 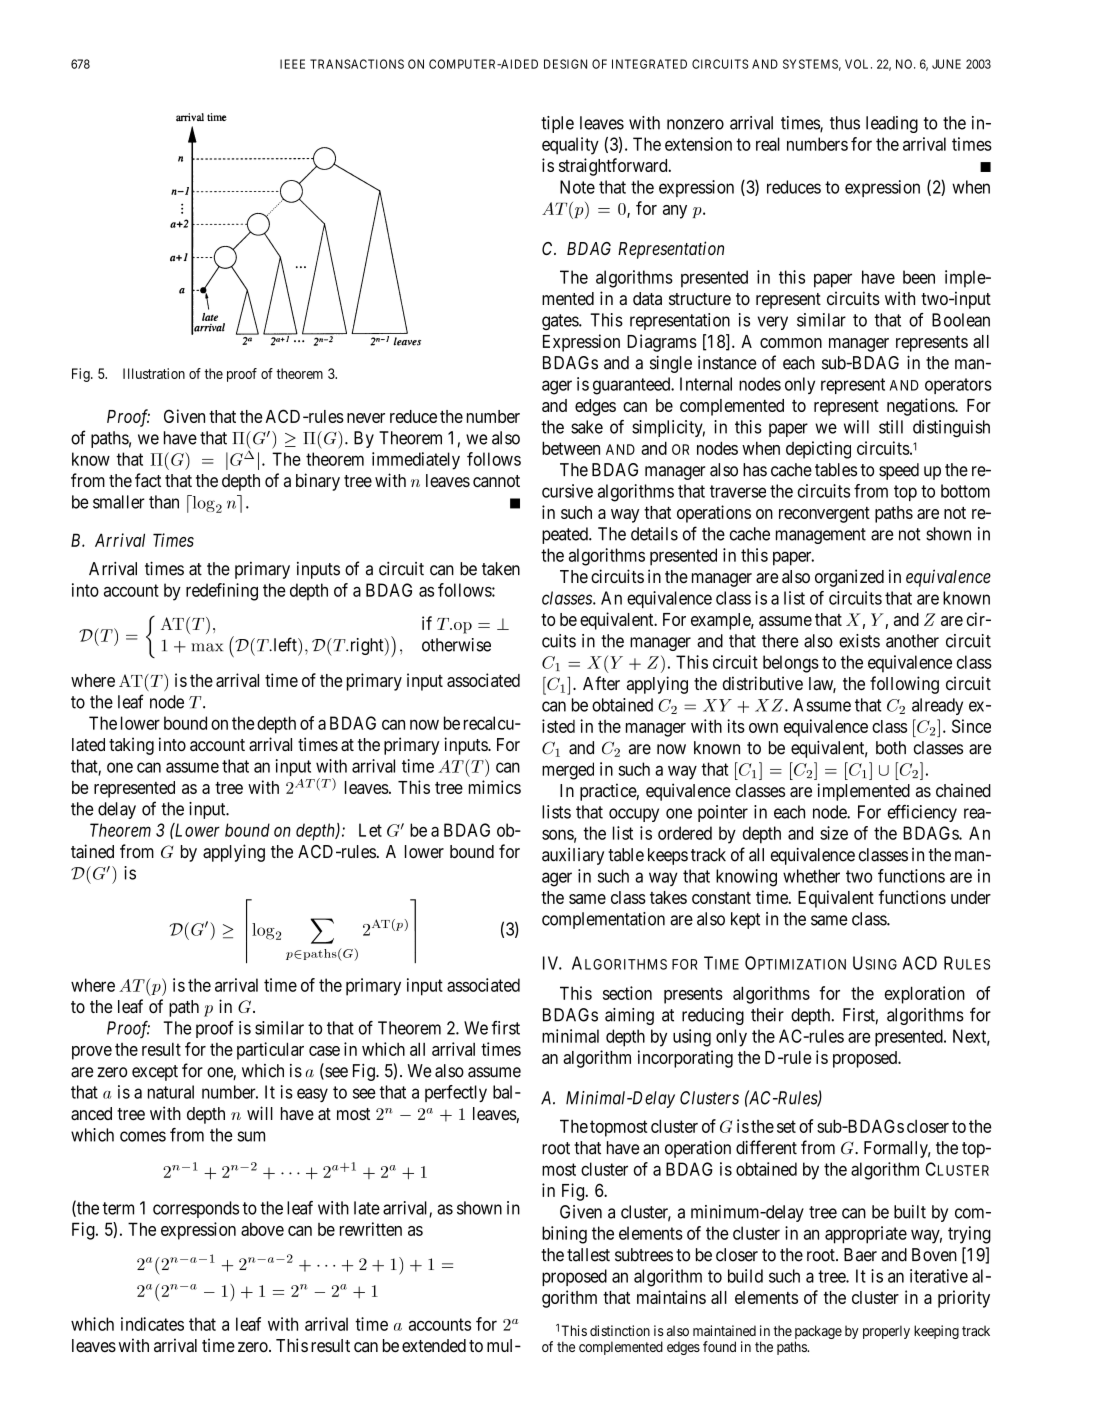 I want to click on DESIGN, so click(x=565, y=64).
